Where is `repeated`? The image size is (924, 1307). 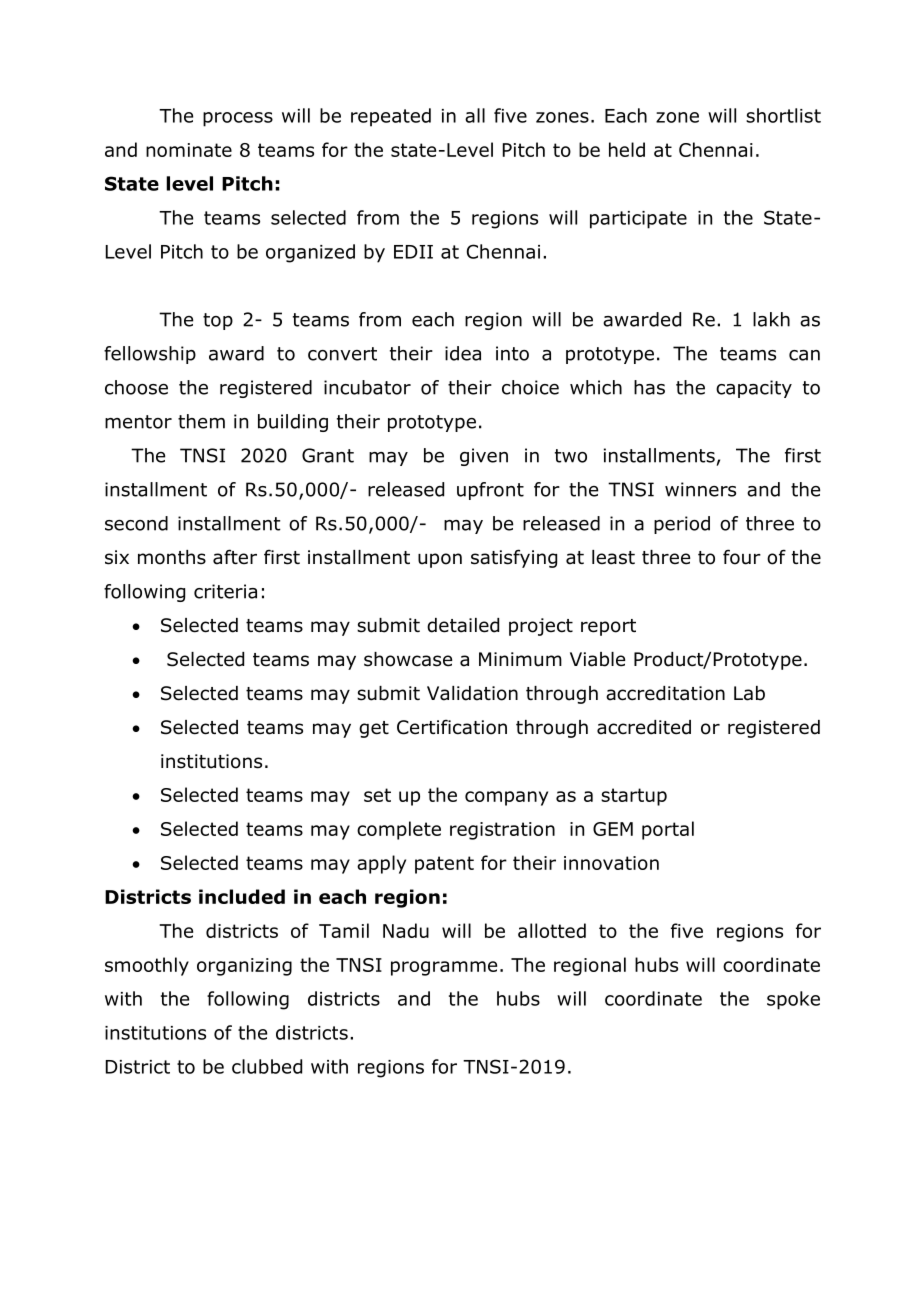 repeated is located at coordinates (391, 117).
